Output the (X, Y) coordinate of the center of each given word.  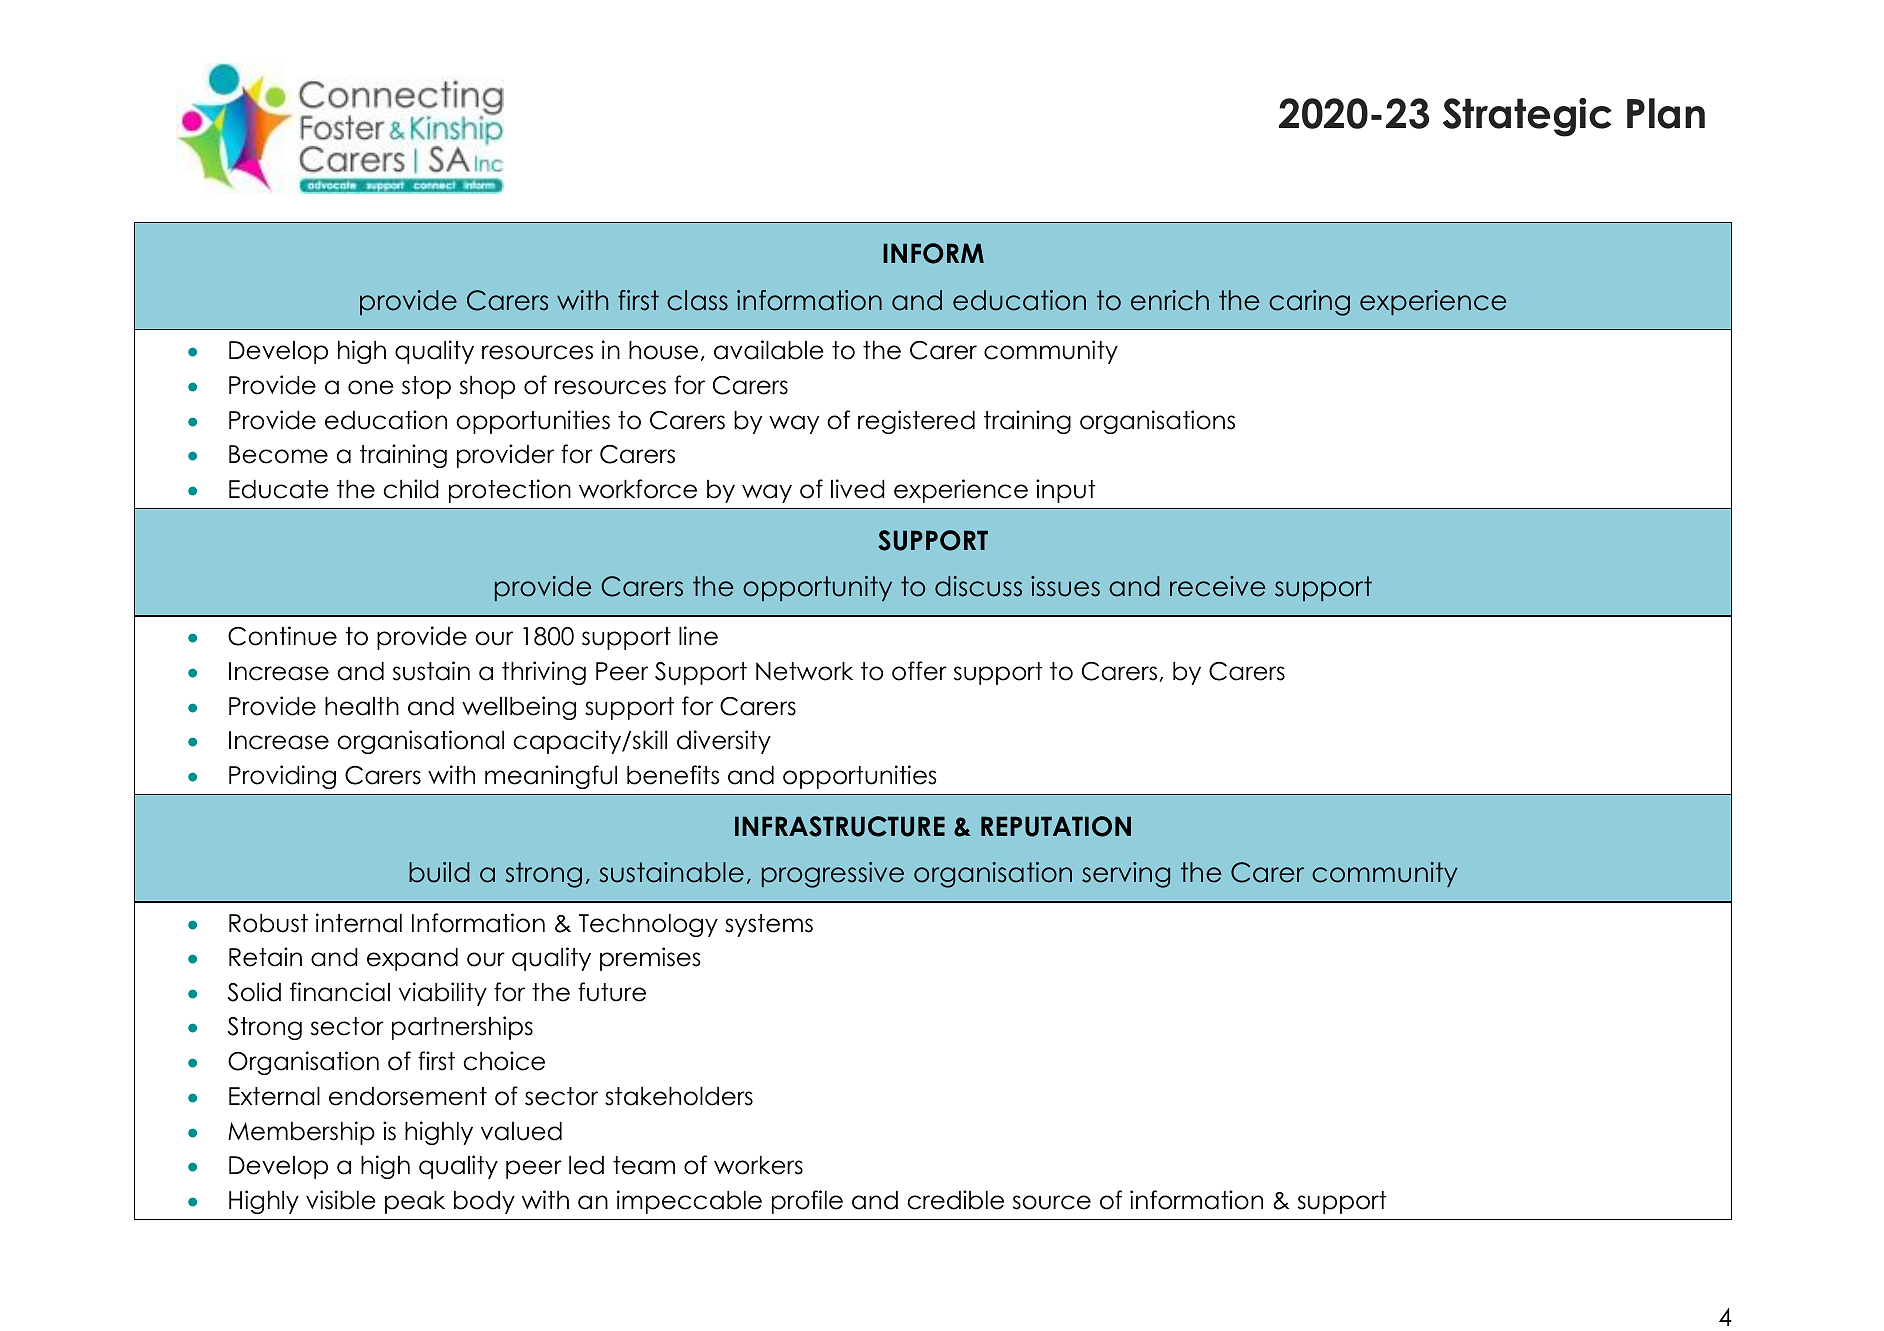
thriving (544, 673)
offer (919, 671)
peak (415, 1202)
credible (955, 1200)
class (697, 300)
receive (1218, 586)
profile (807, 1202)
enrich (1170, 300)
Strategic (1527, 117)
